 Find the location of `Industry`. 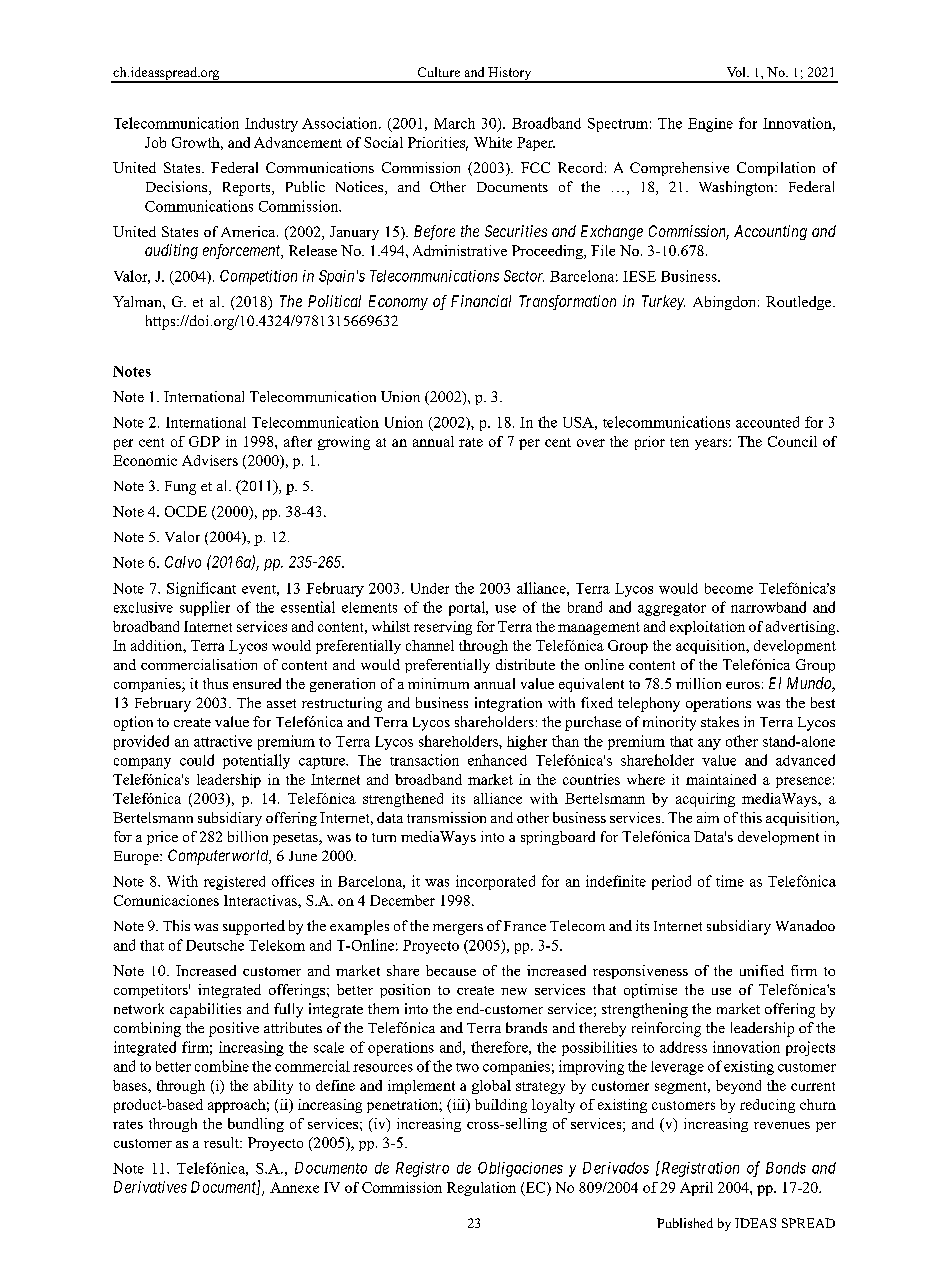

Industry is located at coordinates (271, 125).
